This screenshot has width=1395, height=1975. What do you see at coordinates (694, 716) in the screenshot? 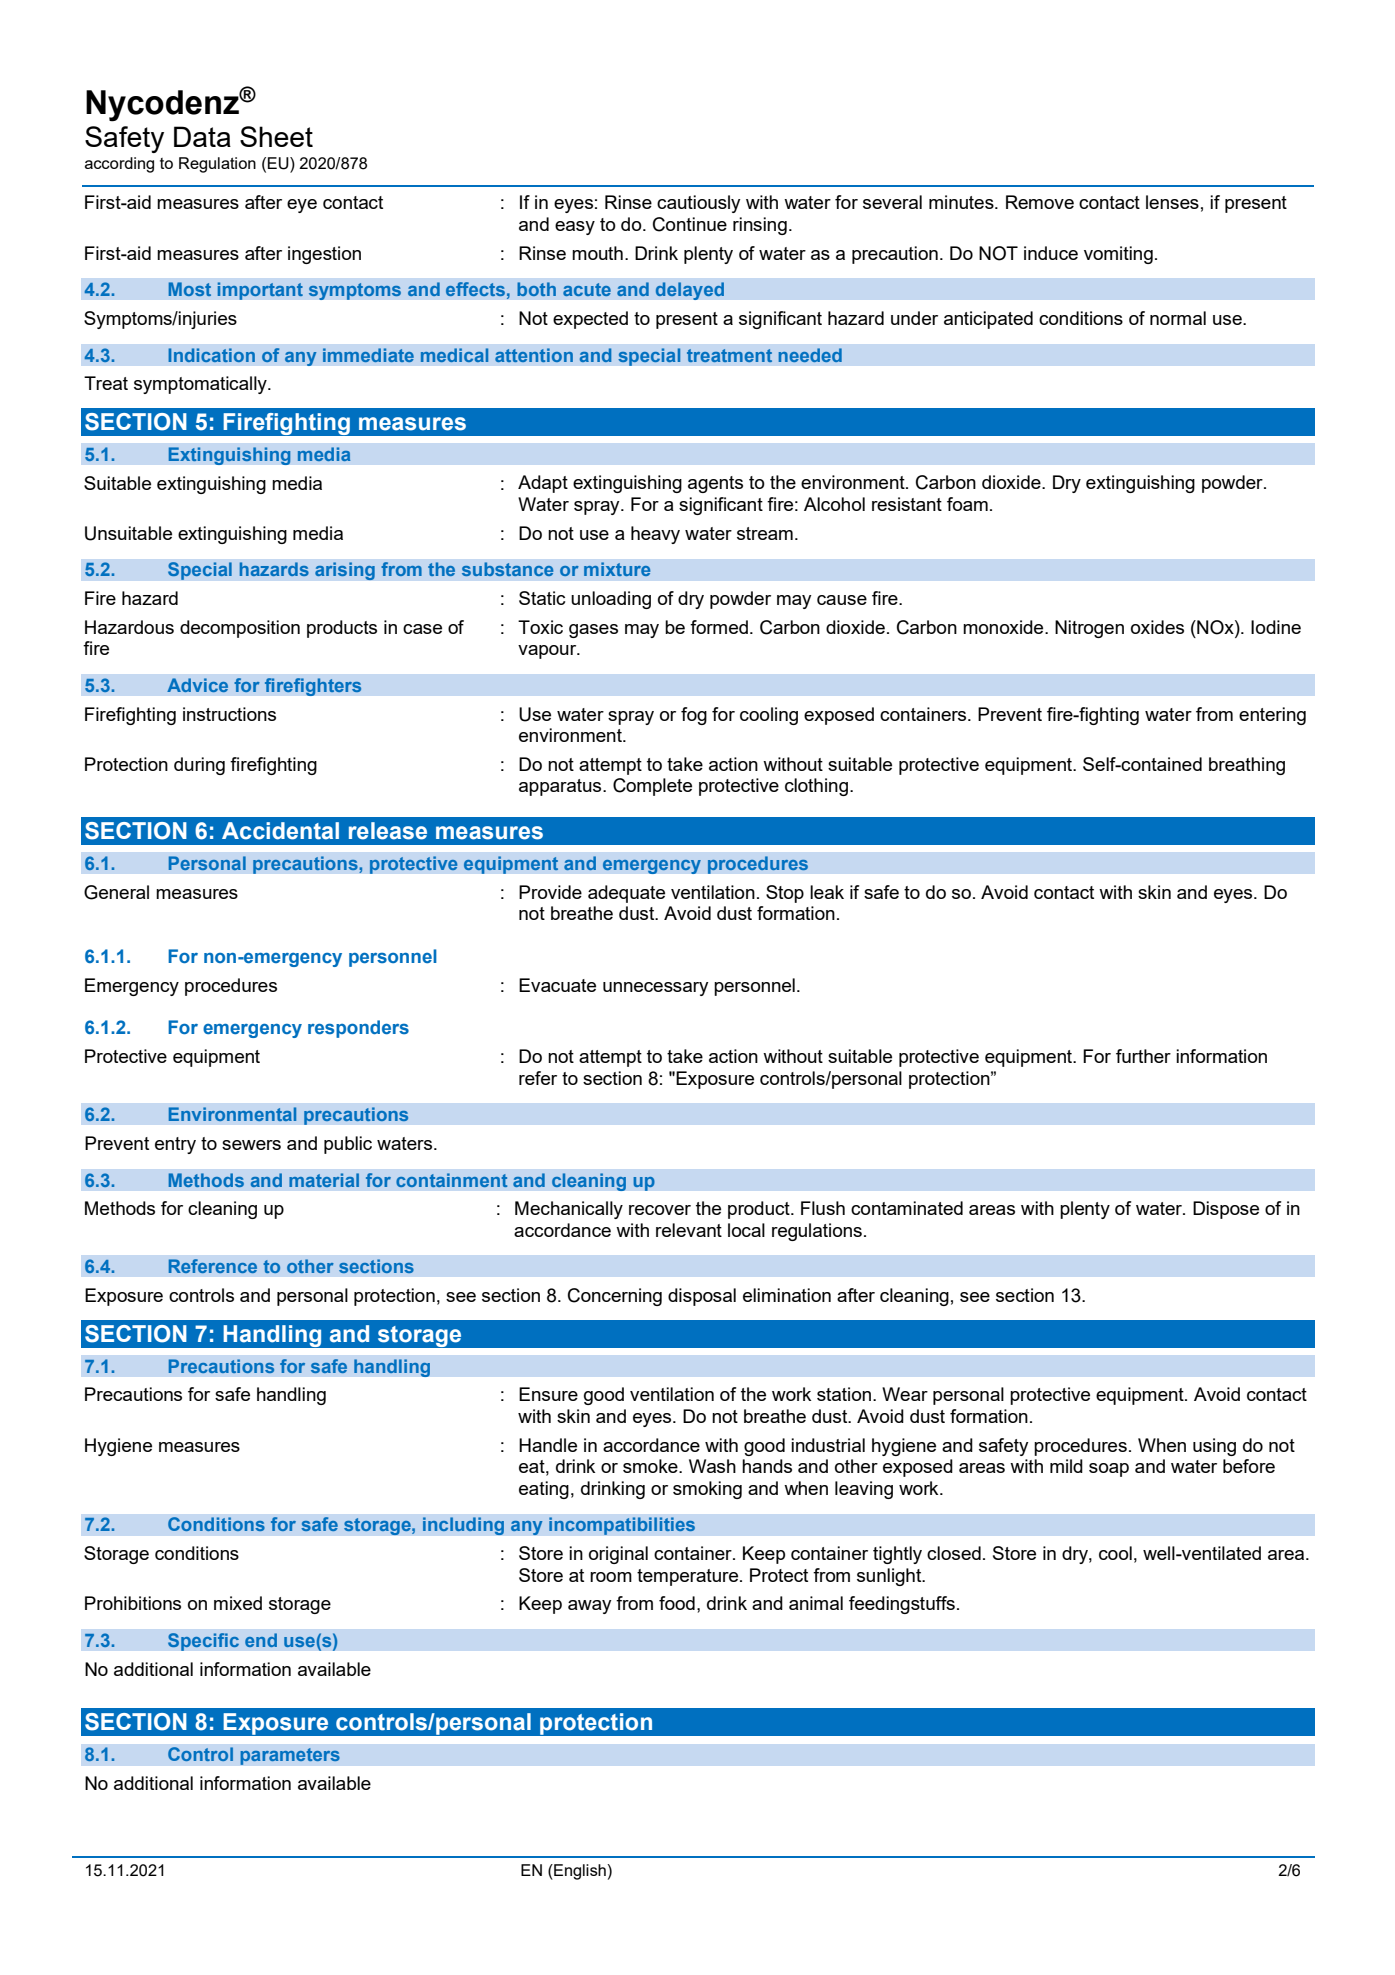
I see `fog` at bounding box center [694, 716].
